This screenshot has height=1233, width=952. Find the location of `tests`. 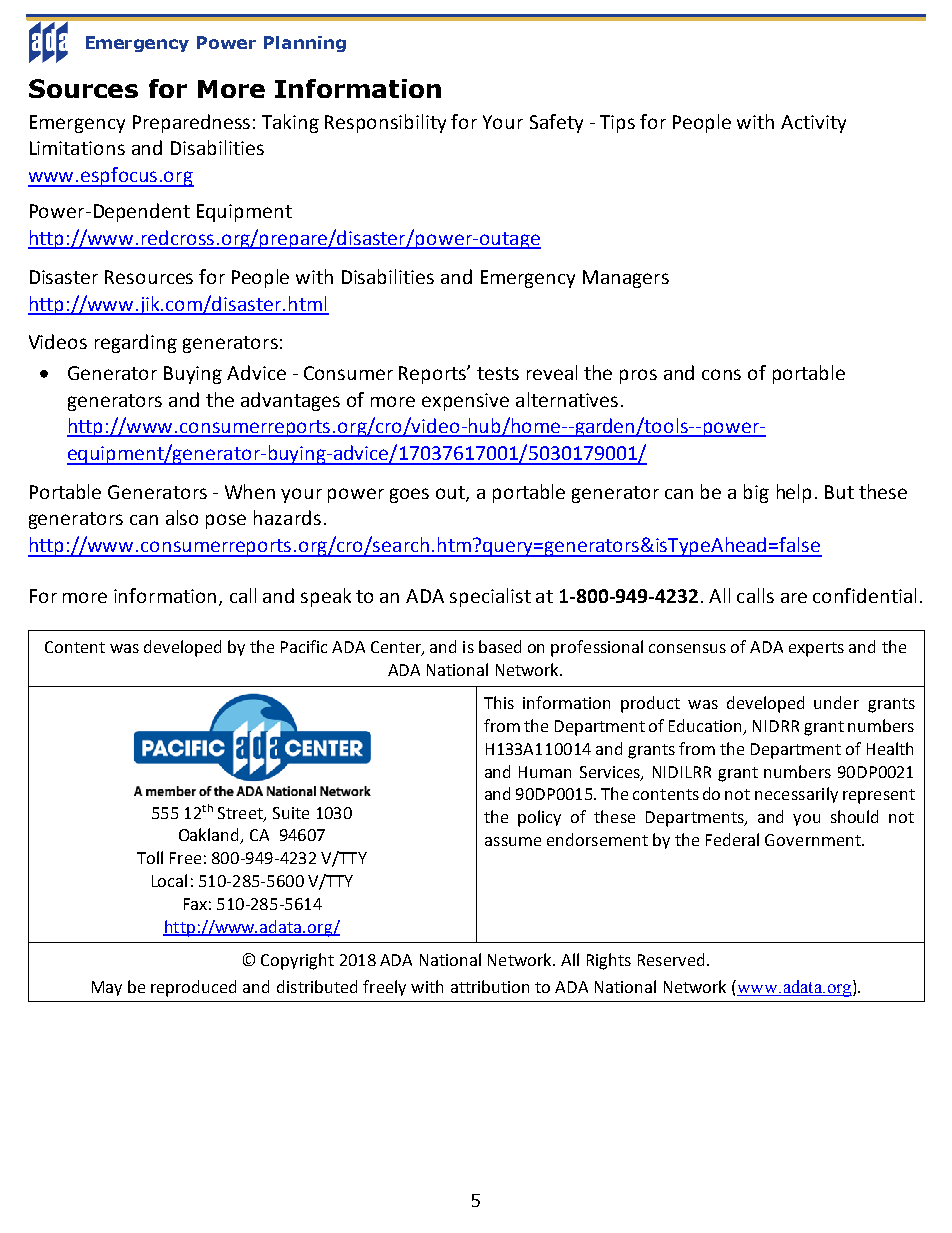

tests is located at coordinates (498, 373).
